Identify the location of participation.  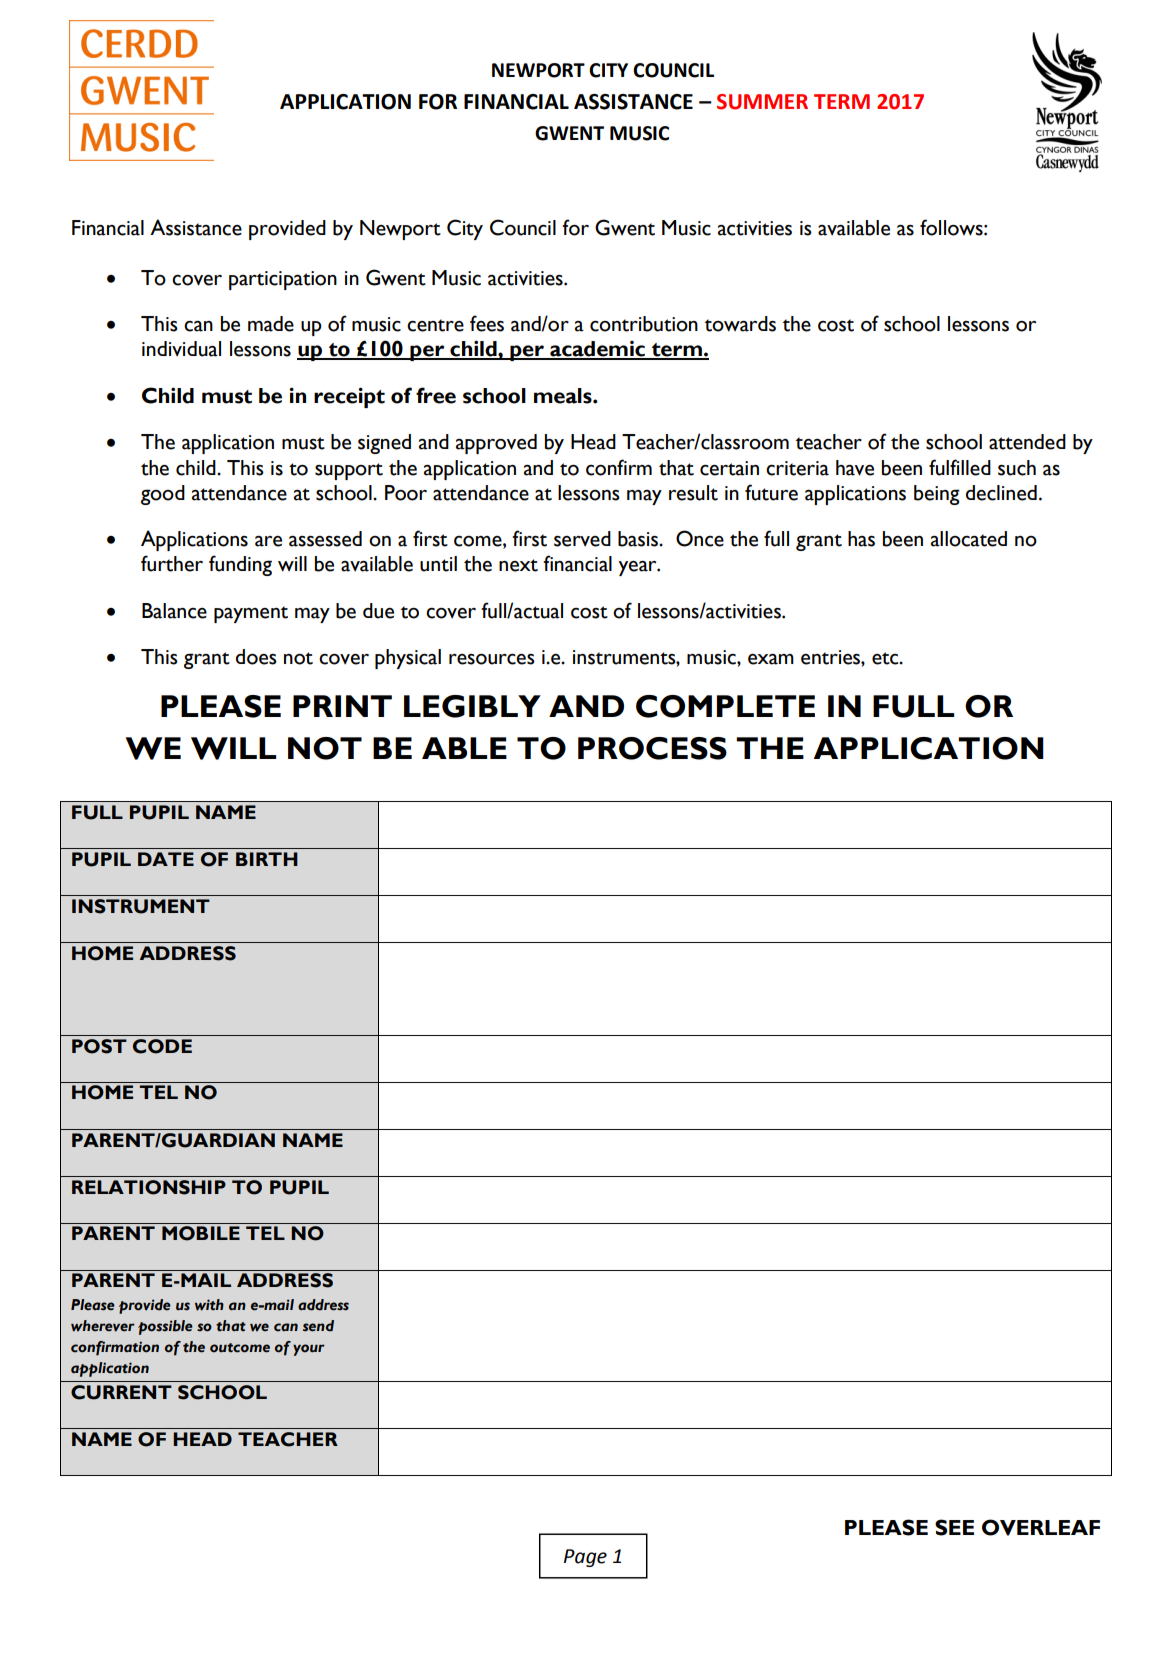
(283, 280).
